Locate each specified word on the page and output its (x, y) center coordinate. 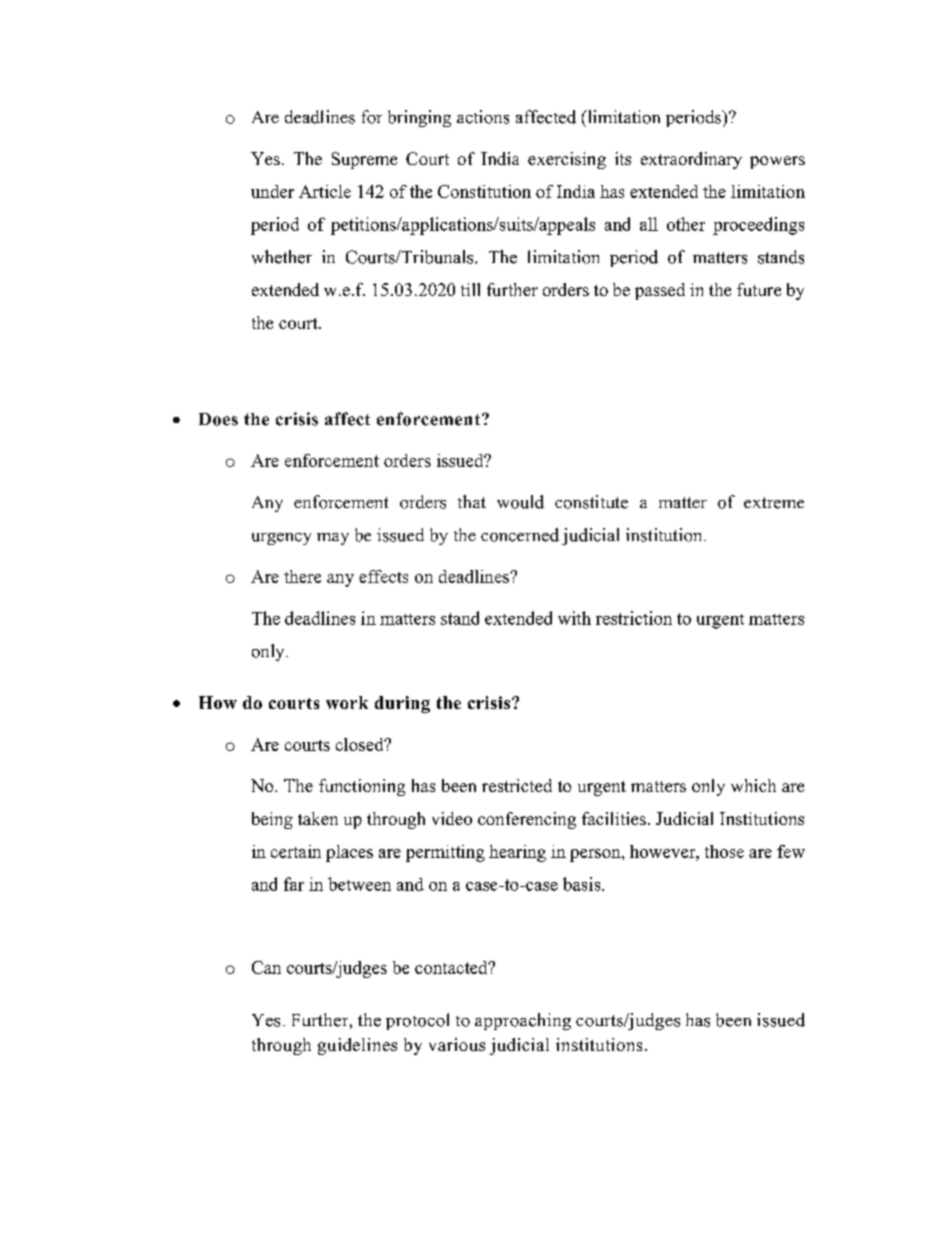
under (272, 191)
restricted (517, 785)
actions (483, 117)
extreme (774, 503)
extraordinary (691, 160)
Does (218, 419)
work (347, 702)
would (520, 502)
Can (266, 967)
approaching (523, 1021)
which (753, 785)
